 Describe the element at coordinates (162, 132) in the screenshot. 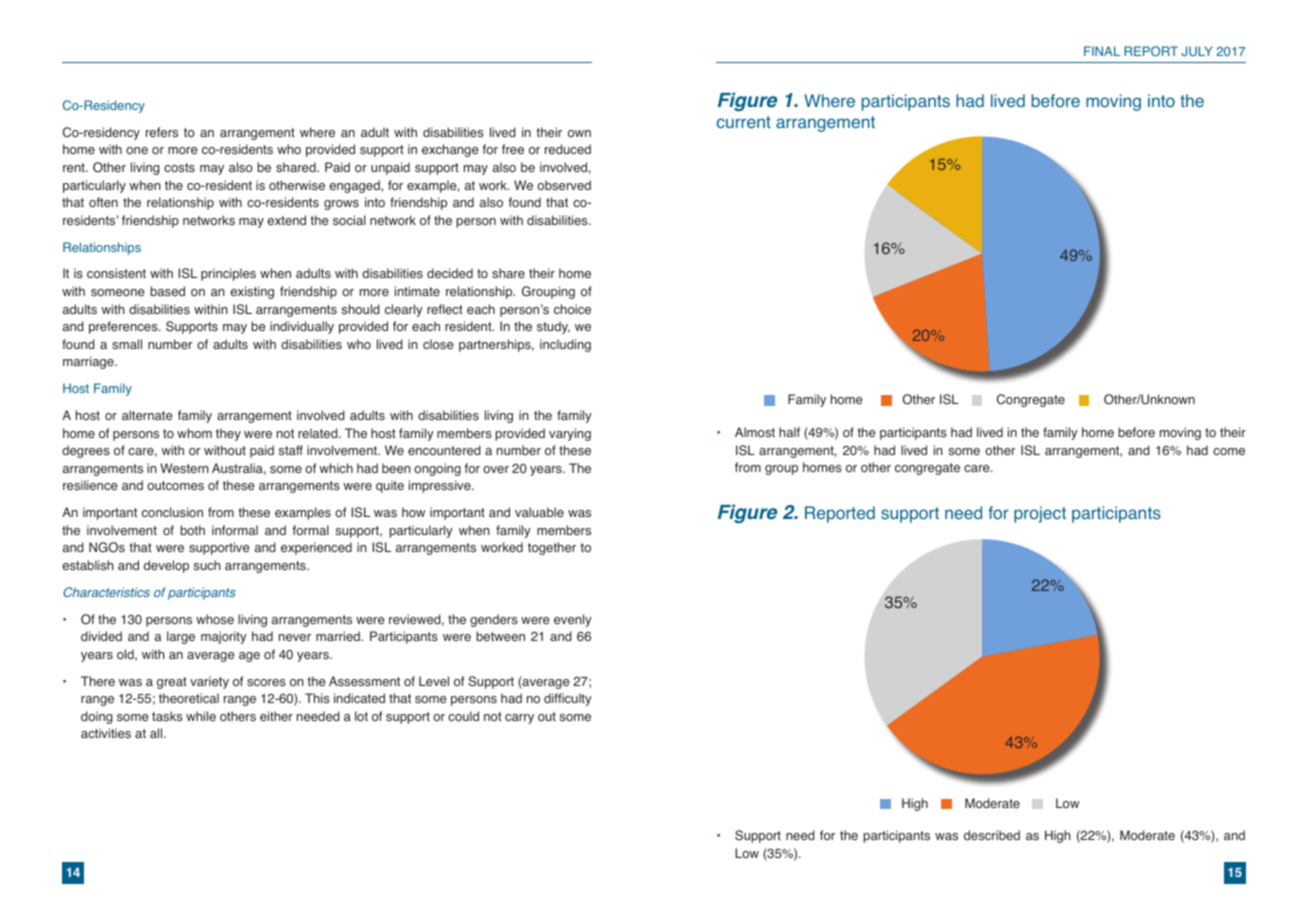

I see `refers` at that location.
